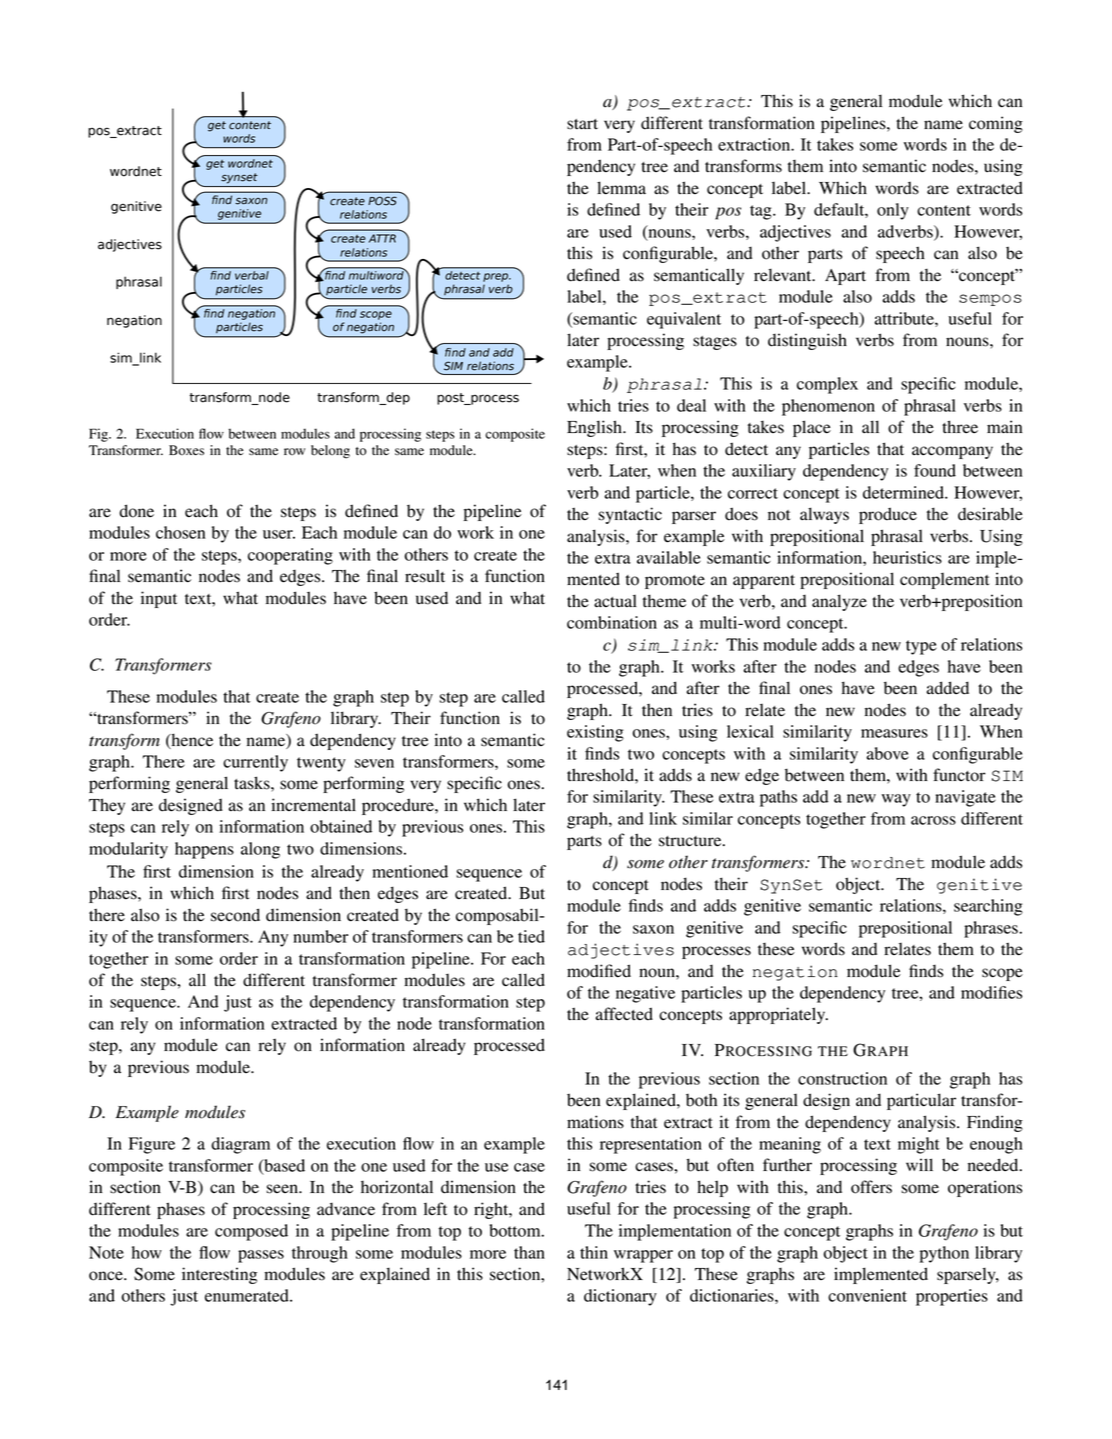  I want to click on modified, so click(599, 971).
